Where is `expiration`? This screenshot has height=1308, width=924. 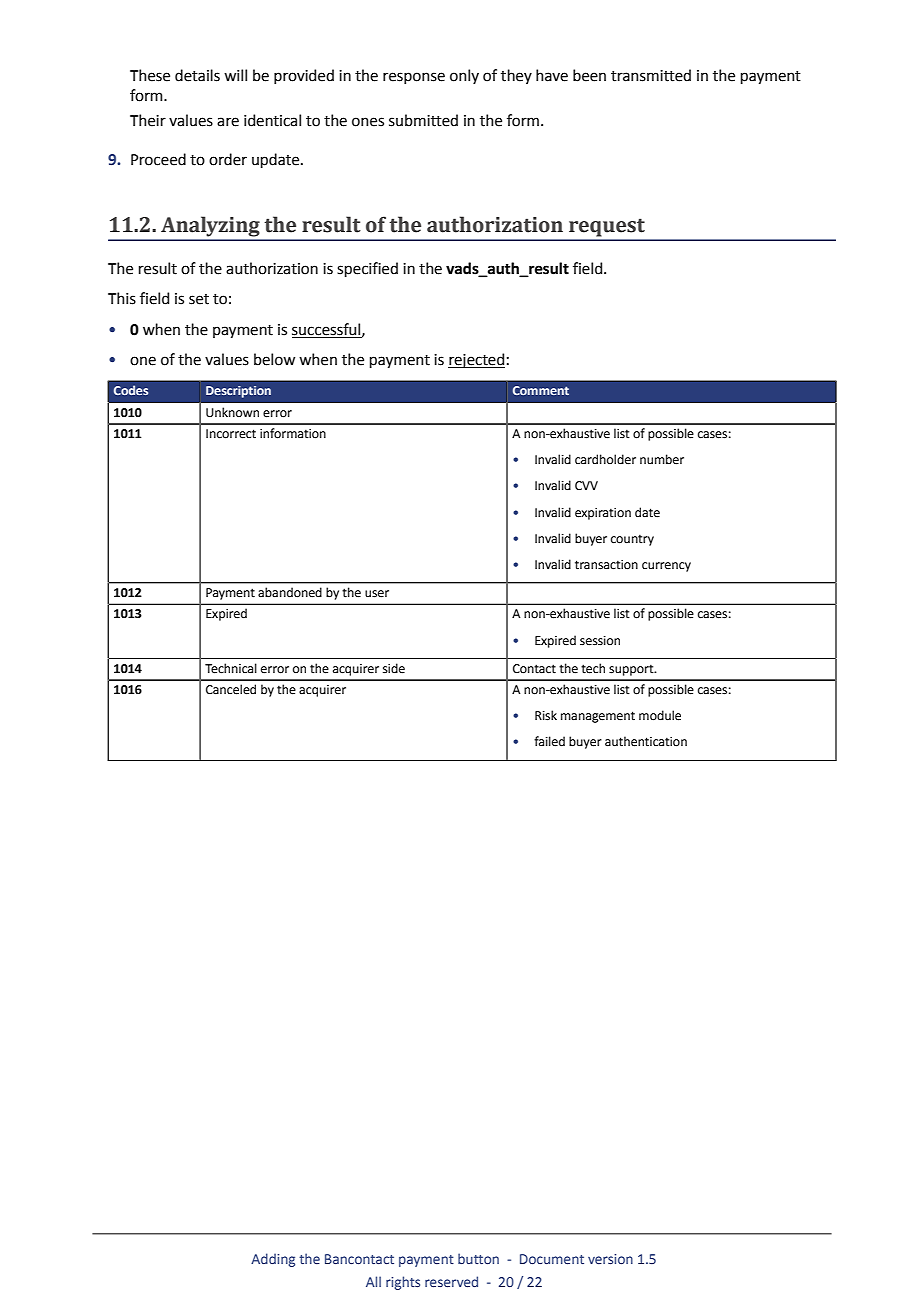 expiration is located at coordinates (603, 514).
